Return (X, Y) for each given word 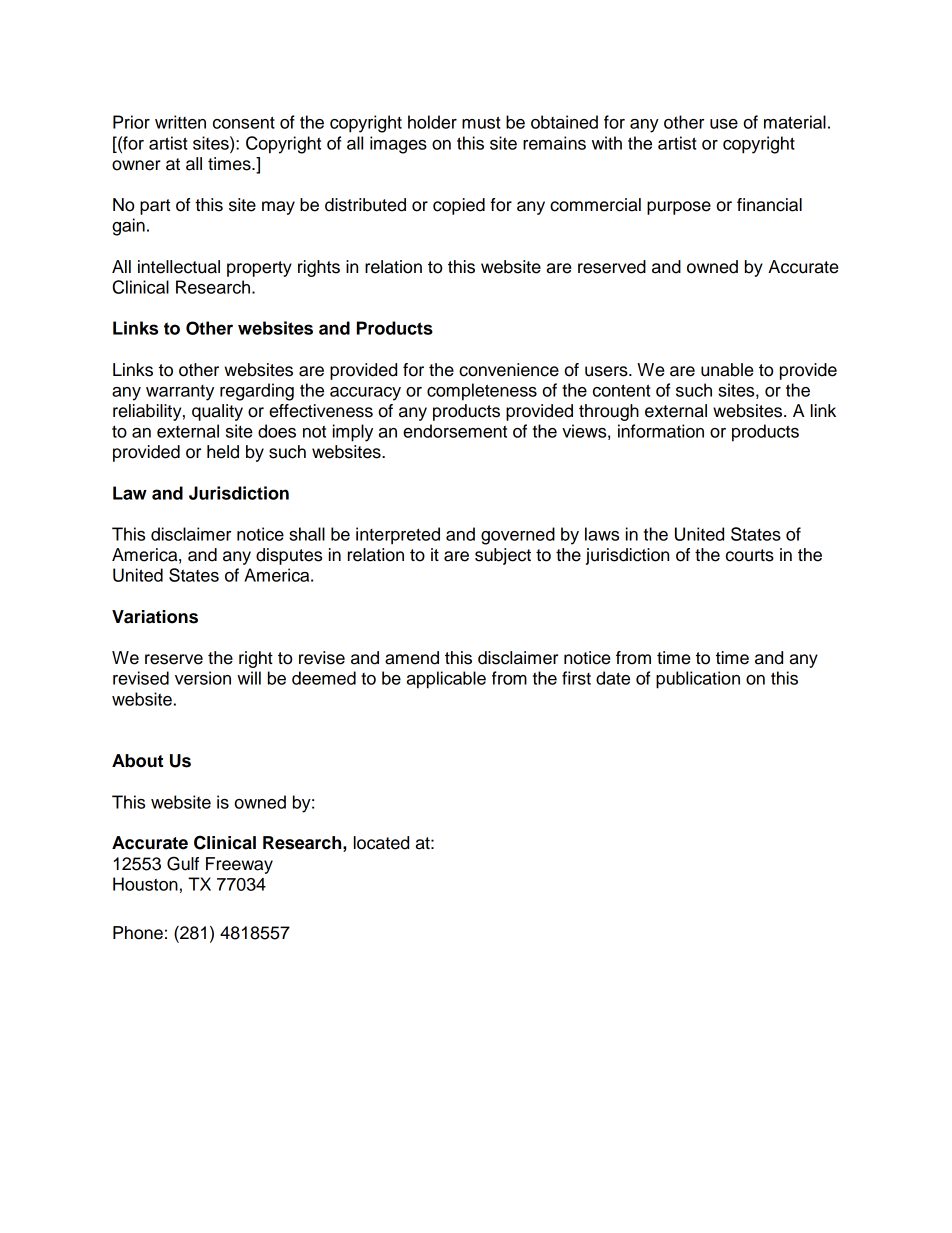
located (381, 843)
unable (727, 370)
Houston (145, 884)
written (180, 122)
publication (698, 680)
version (203, 678)
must (481, 122)
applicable (446, 680)
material (795, 122)
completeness (482, 392)
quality (217, 412)
